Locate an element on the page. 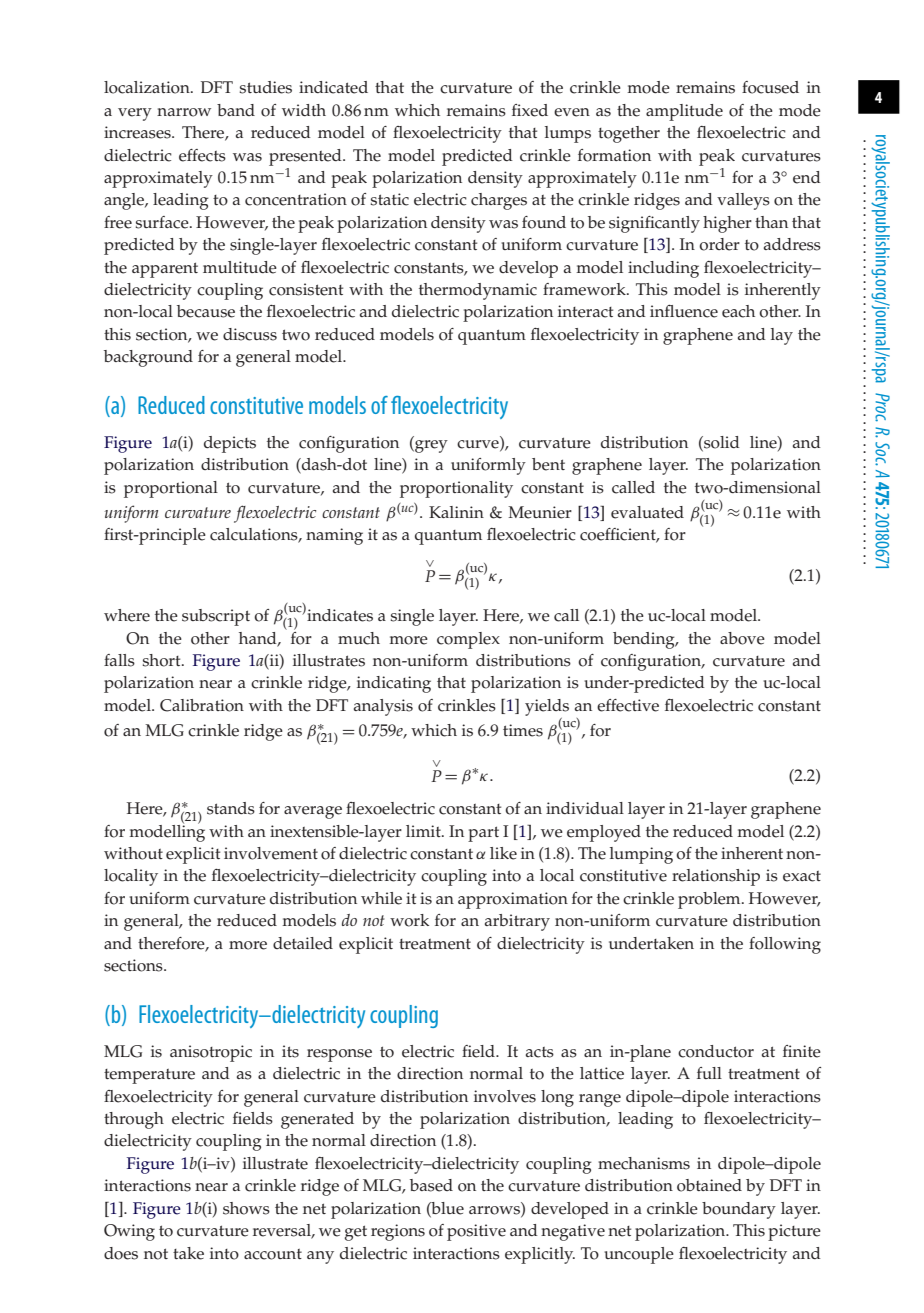 Image resolution: width=924 pixels, height=1313 pixels. shows is located at coordinates (246, 1208).
